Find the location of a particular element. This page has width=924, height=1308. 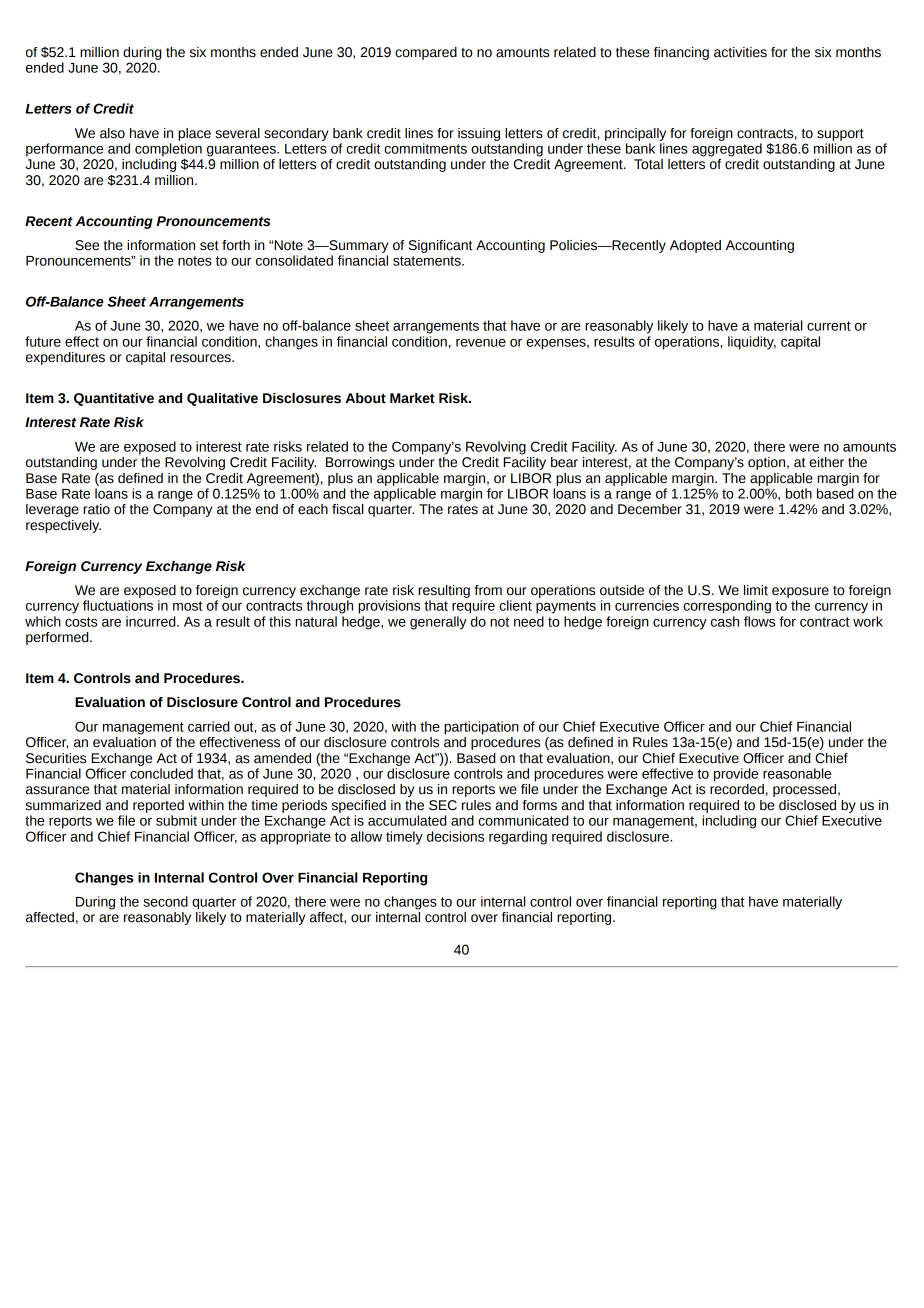

future is located at coordinates (43, 341).
